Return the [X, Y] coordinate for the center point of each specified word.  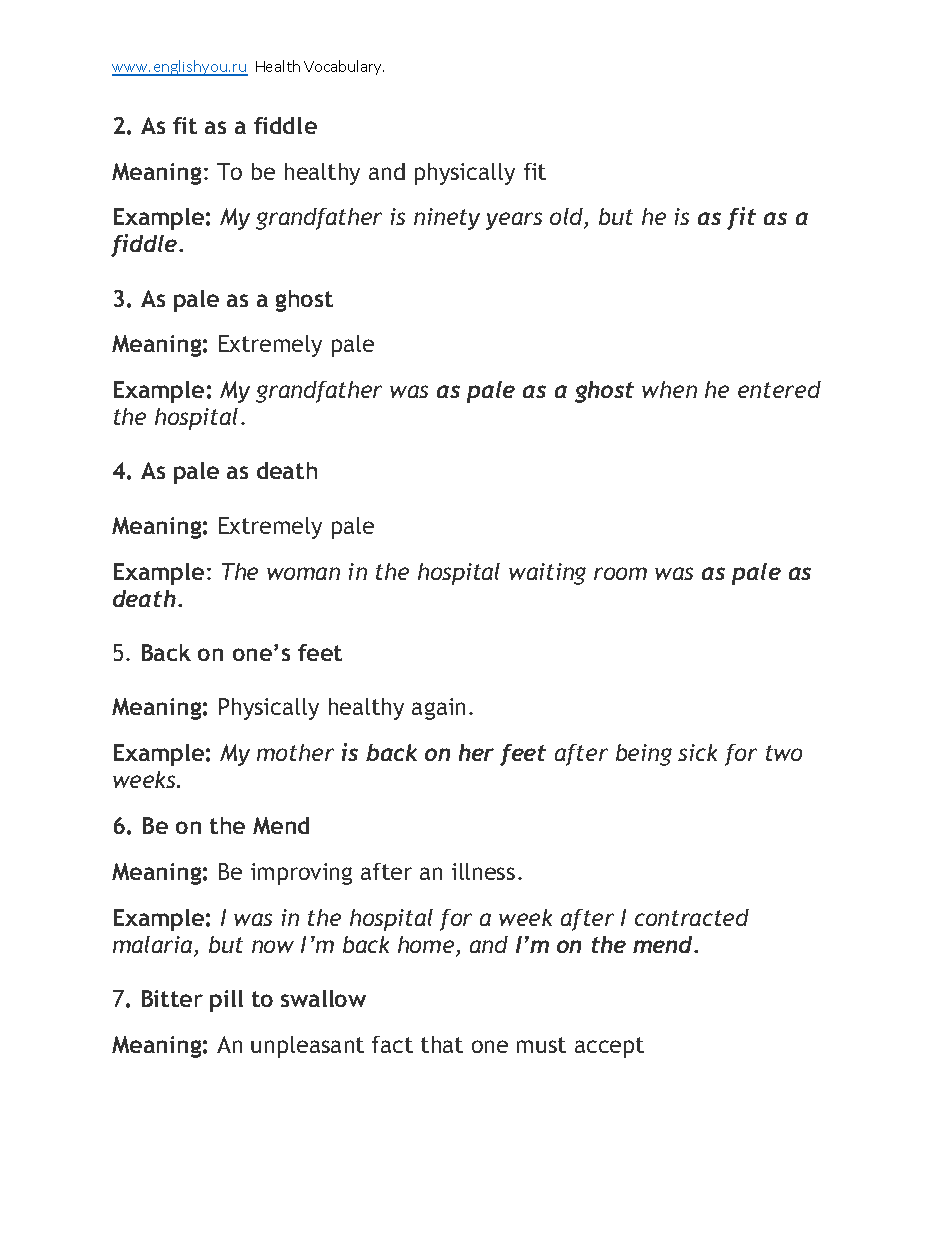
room [620, 573]
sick [697, 752]
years [514, 221]
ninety [447, 219]
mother [295, 752]
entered [779, 389]
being [644, 755]
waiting [547, 574]
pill [226, 1001]
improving [301, 874]
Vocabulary [344, 67]
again [438, 709]
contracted [692, 917]
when [669, 389]
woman [303, 573]
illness [483, 871]
